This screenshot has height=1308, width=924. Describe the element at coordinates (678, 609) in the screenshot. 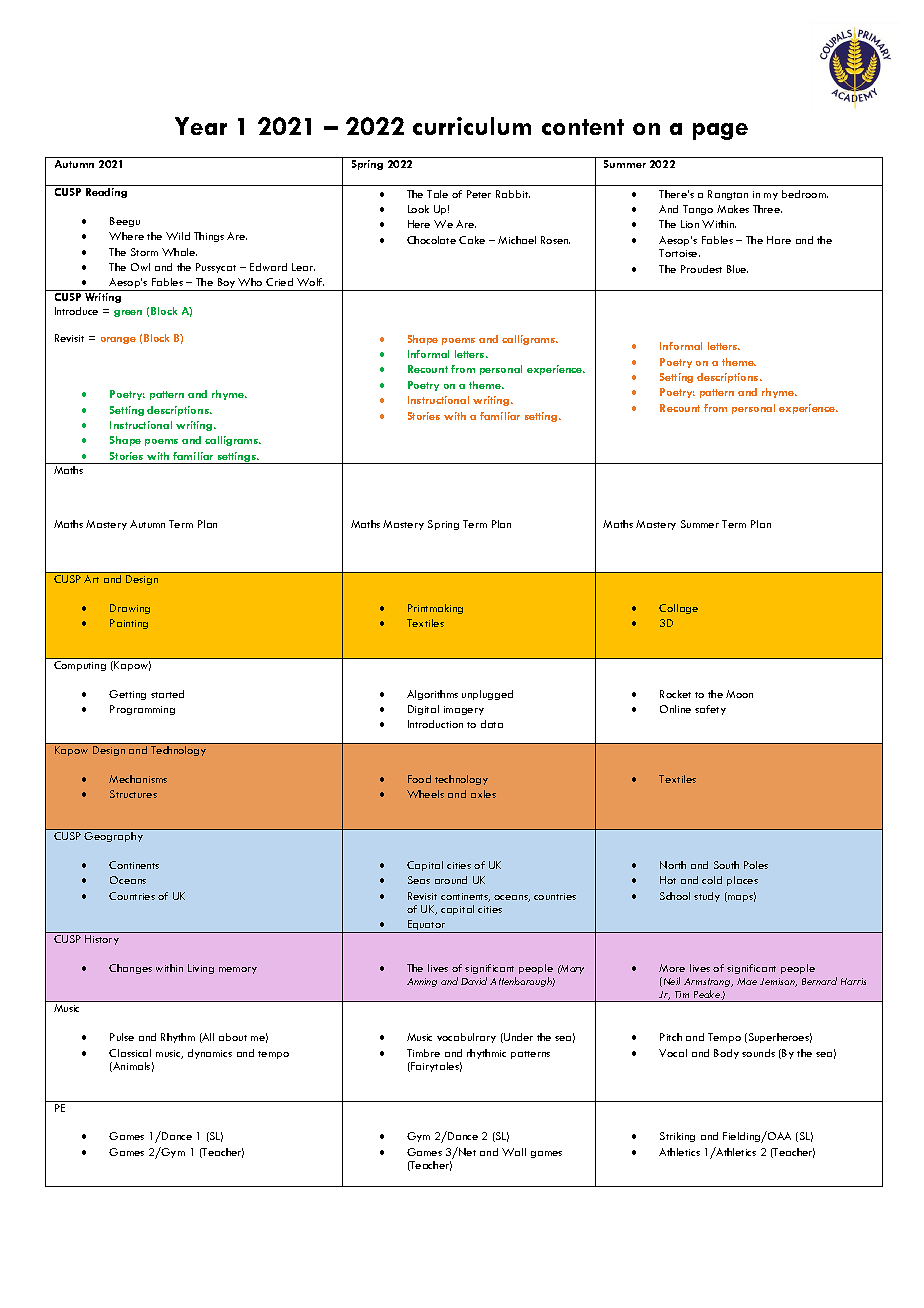

I see `Collage` at that location.
